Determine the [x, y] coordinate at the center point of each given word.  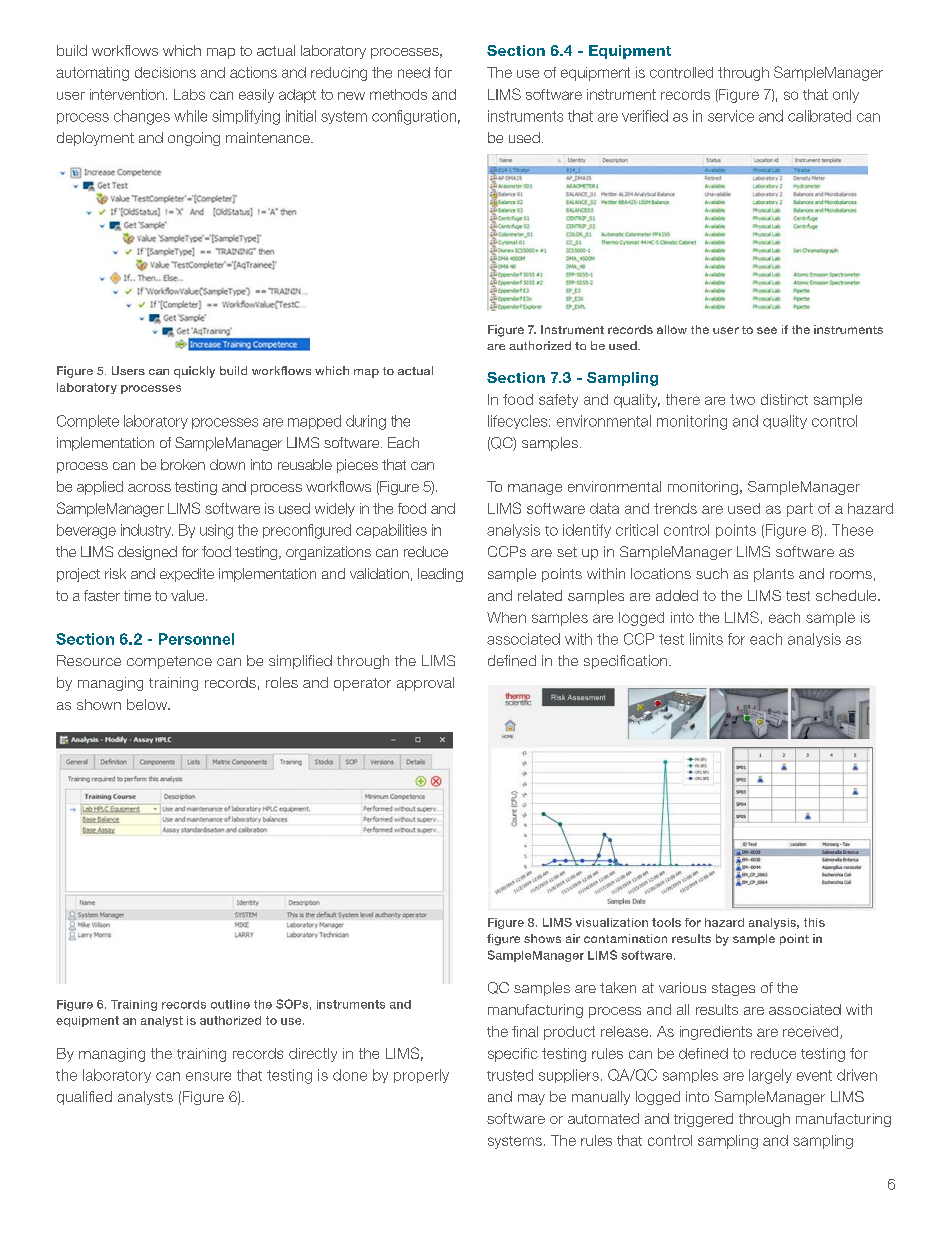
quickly [194, 372]
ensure [208, 1076]
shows [542, 938]
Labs [189, 94]
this [814, 922]
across [149, 488]
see [767, 330]
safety [558, 401]
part [800, 510]
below [148, 704]
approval [425, 684]
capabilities [391, 531]
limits [706, 639]
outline [230, 1004]
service [731, 116]
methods [398, 94]
